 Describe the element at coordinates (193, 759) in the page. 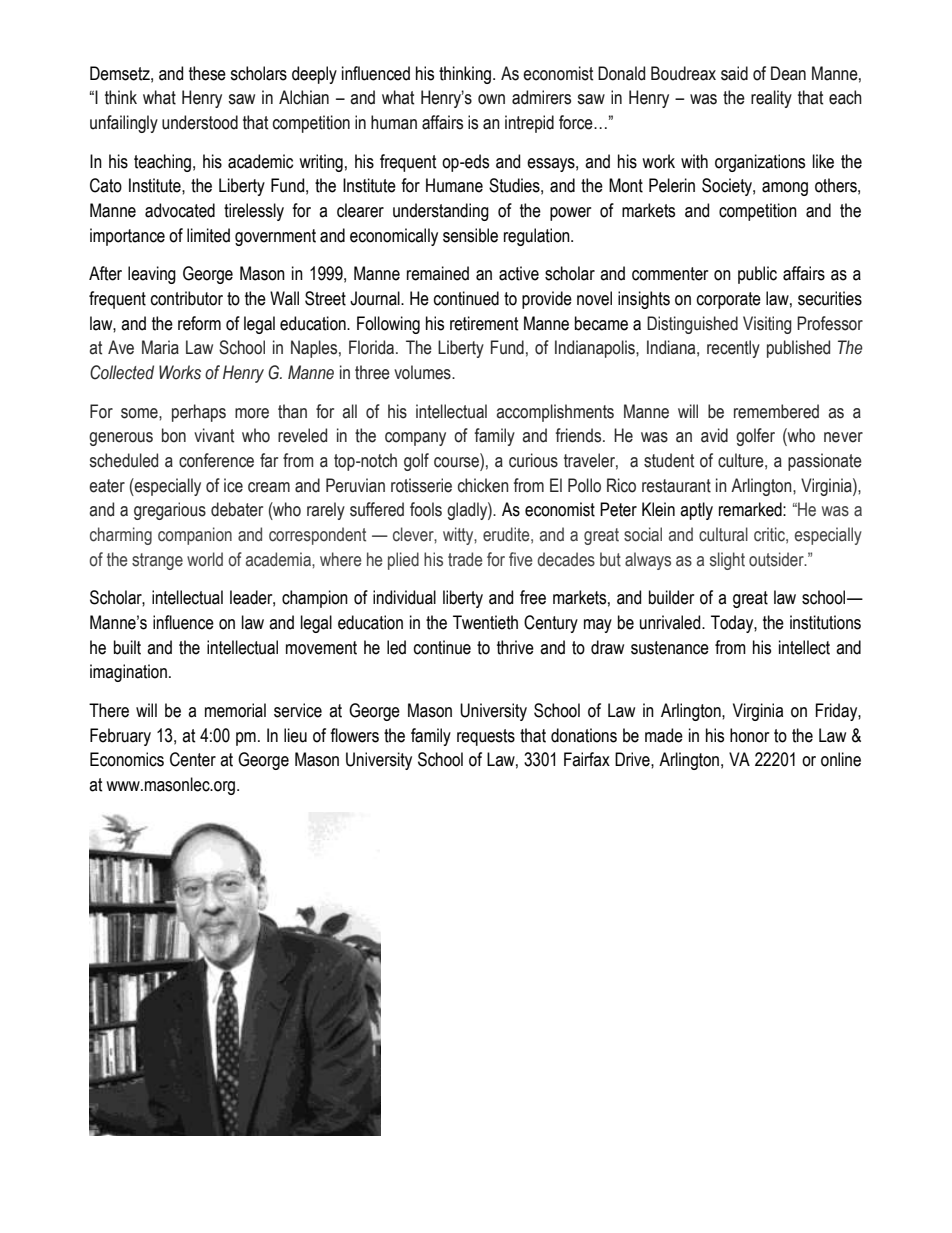

I see `Center` at that location.
